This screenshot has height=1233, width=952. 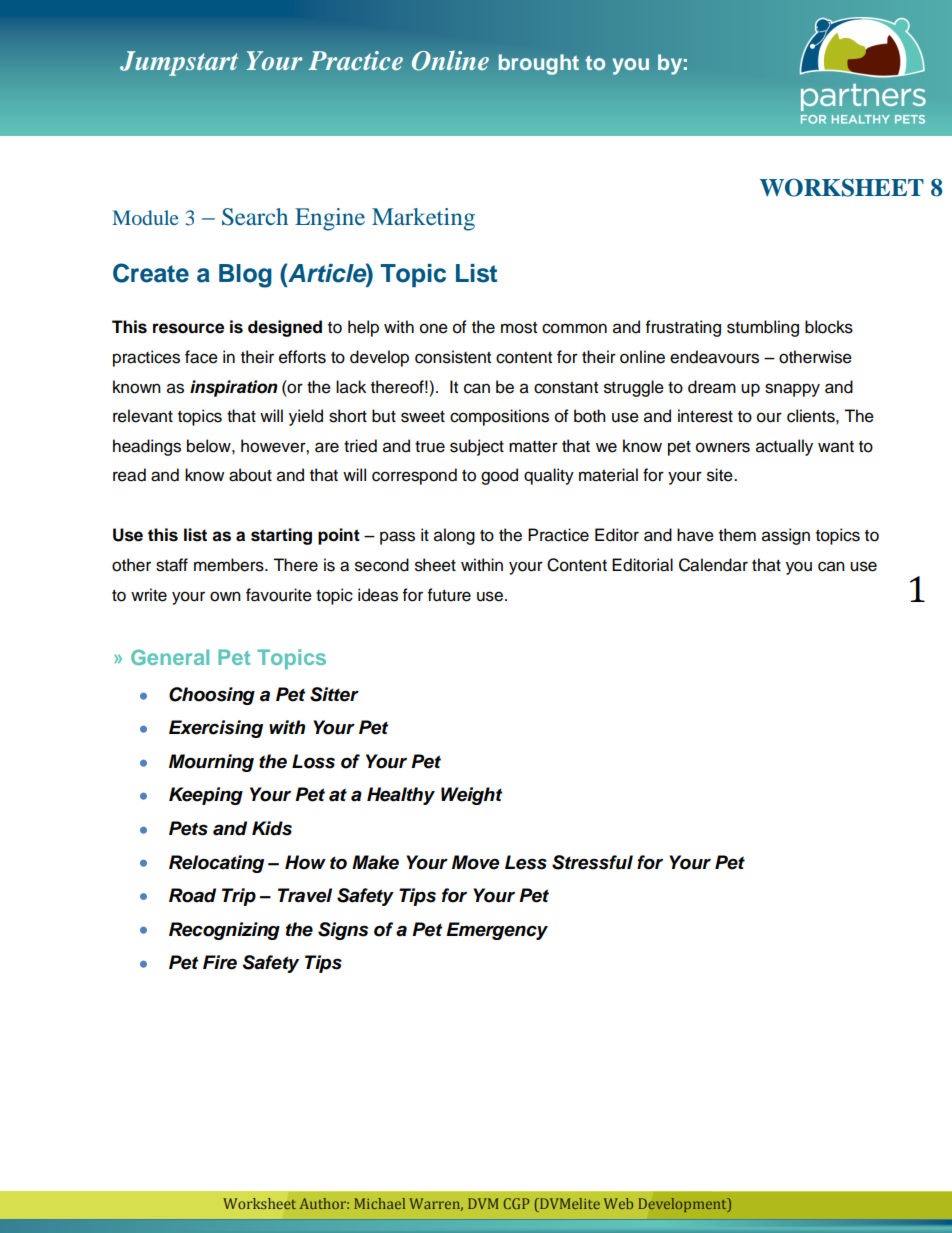 What do you see at coordinates (763, 328) in the screenshot?
I see `stumbling` at bounding box center [763, 328].
